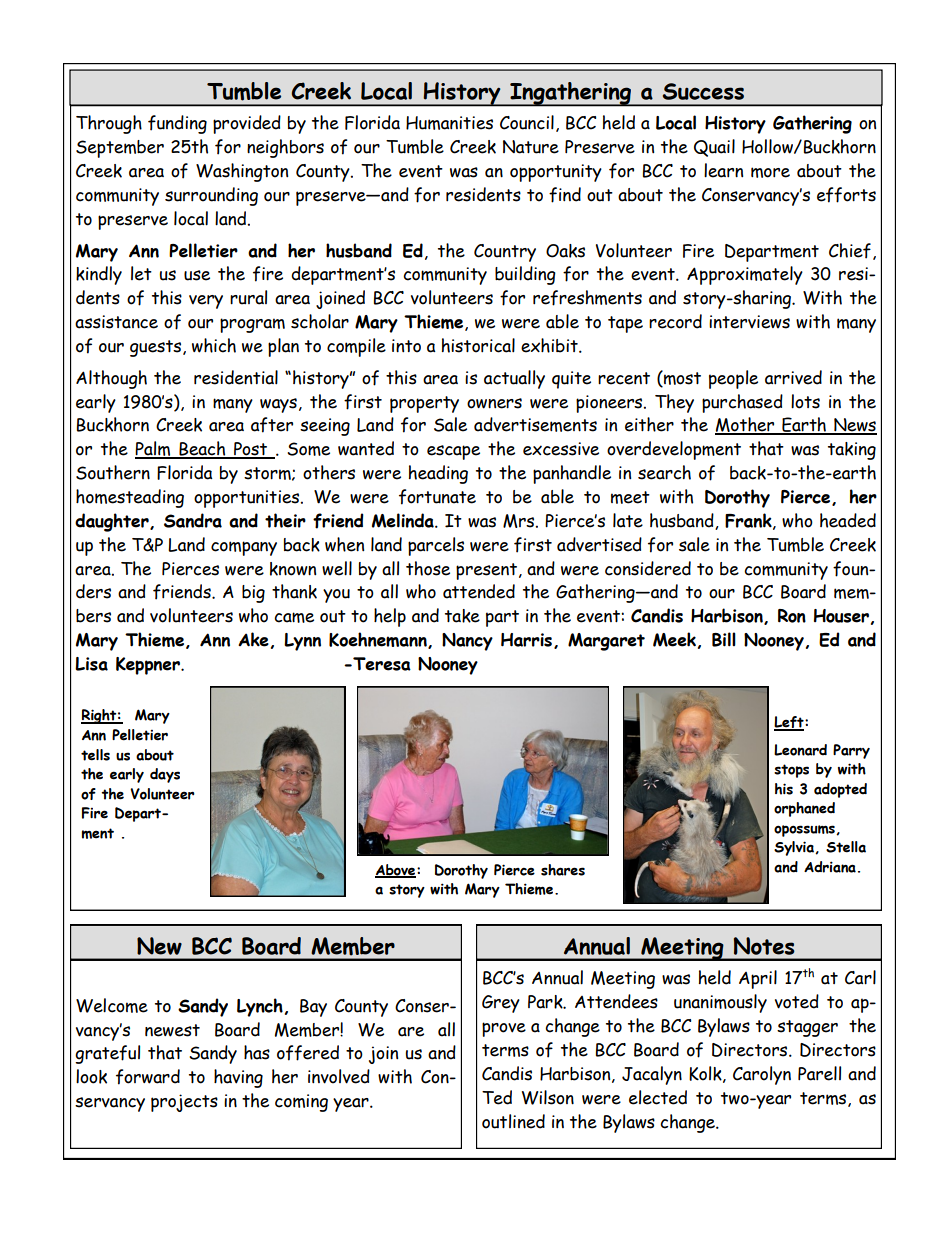  I want to click on Above, so click(396, 871).
